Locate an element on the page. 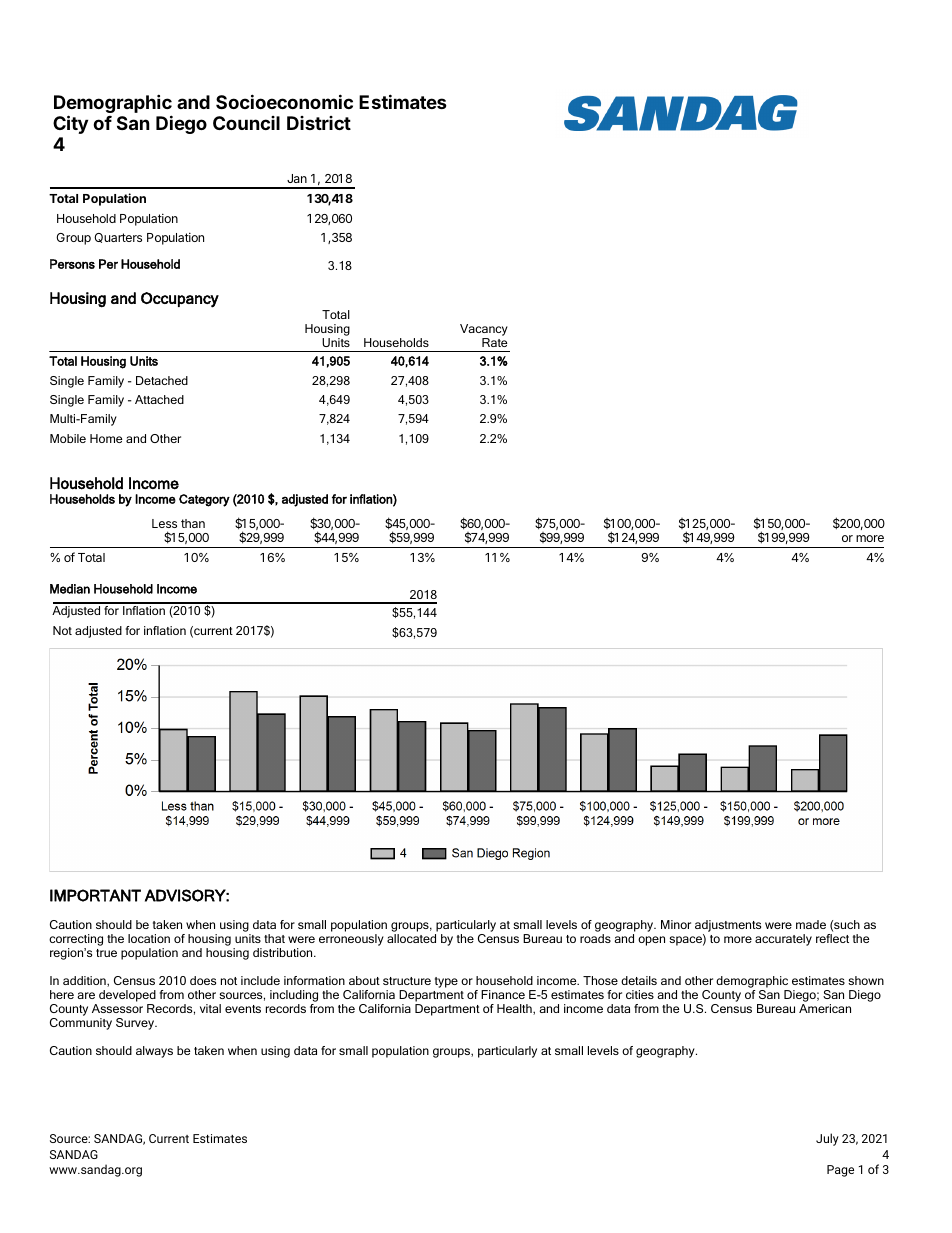 This document has height=1233, width=952. City is located at coordinates (70, 124).
